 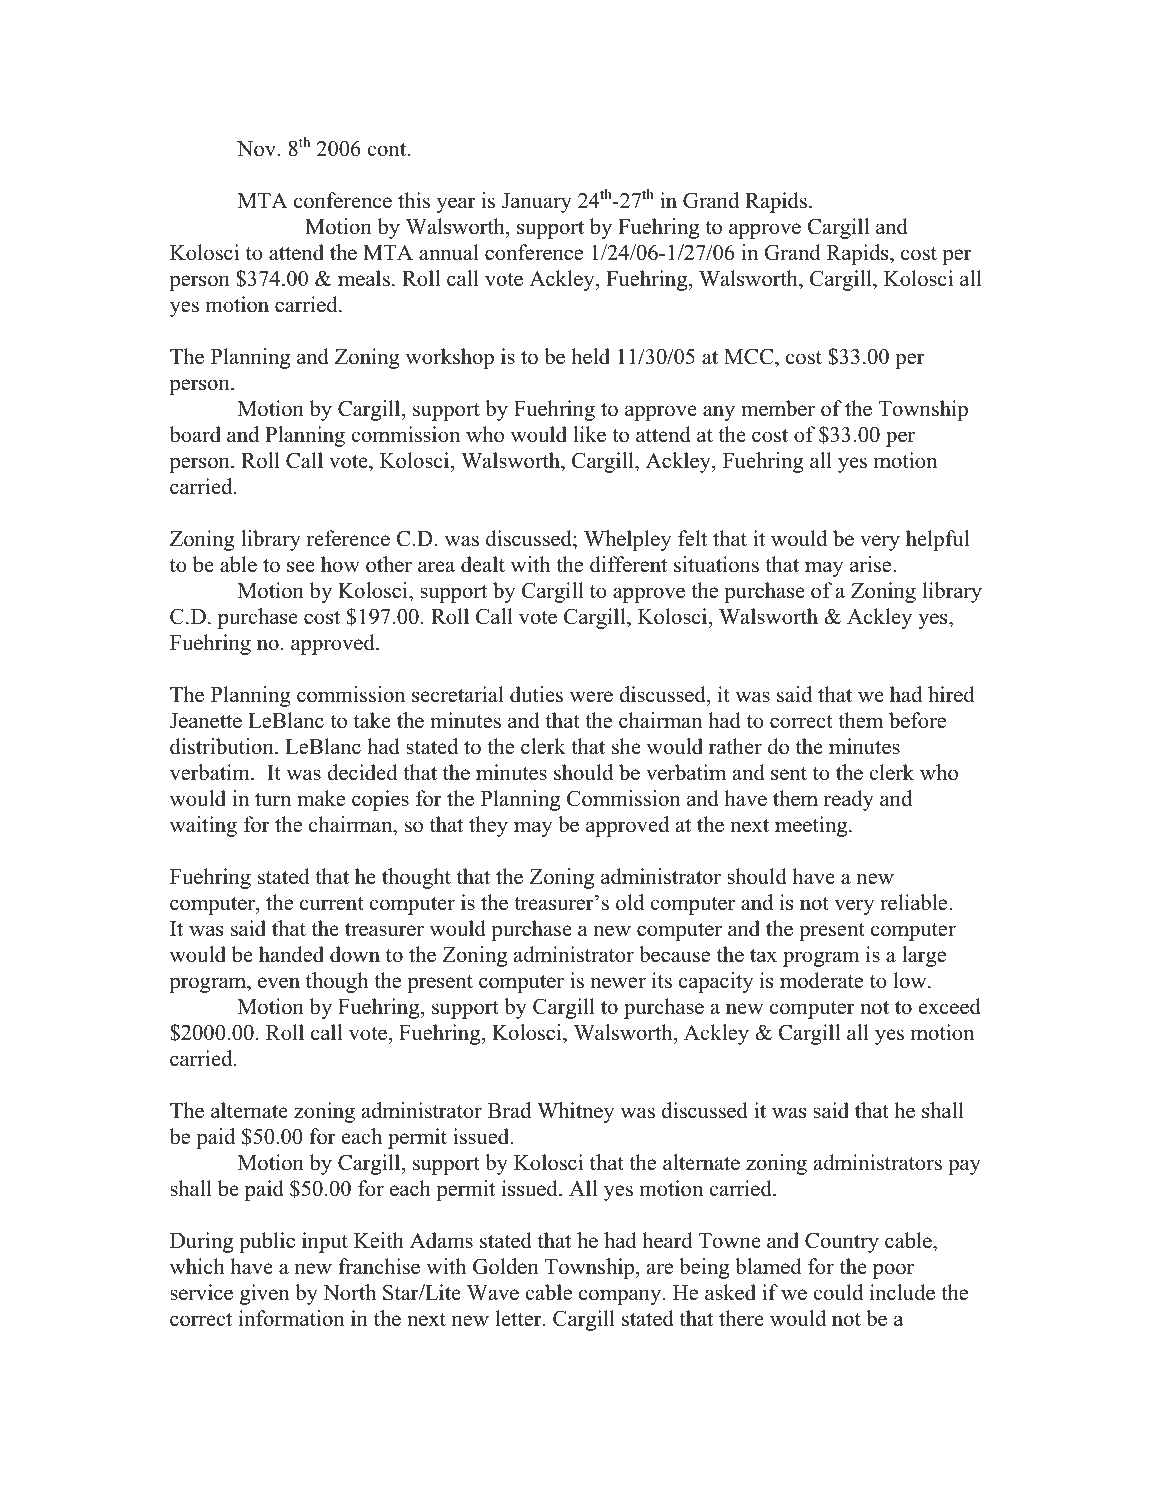 I want to click on poor, so click(x=893, y=1271).
